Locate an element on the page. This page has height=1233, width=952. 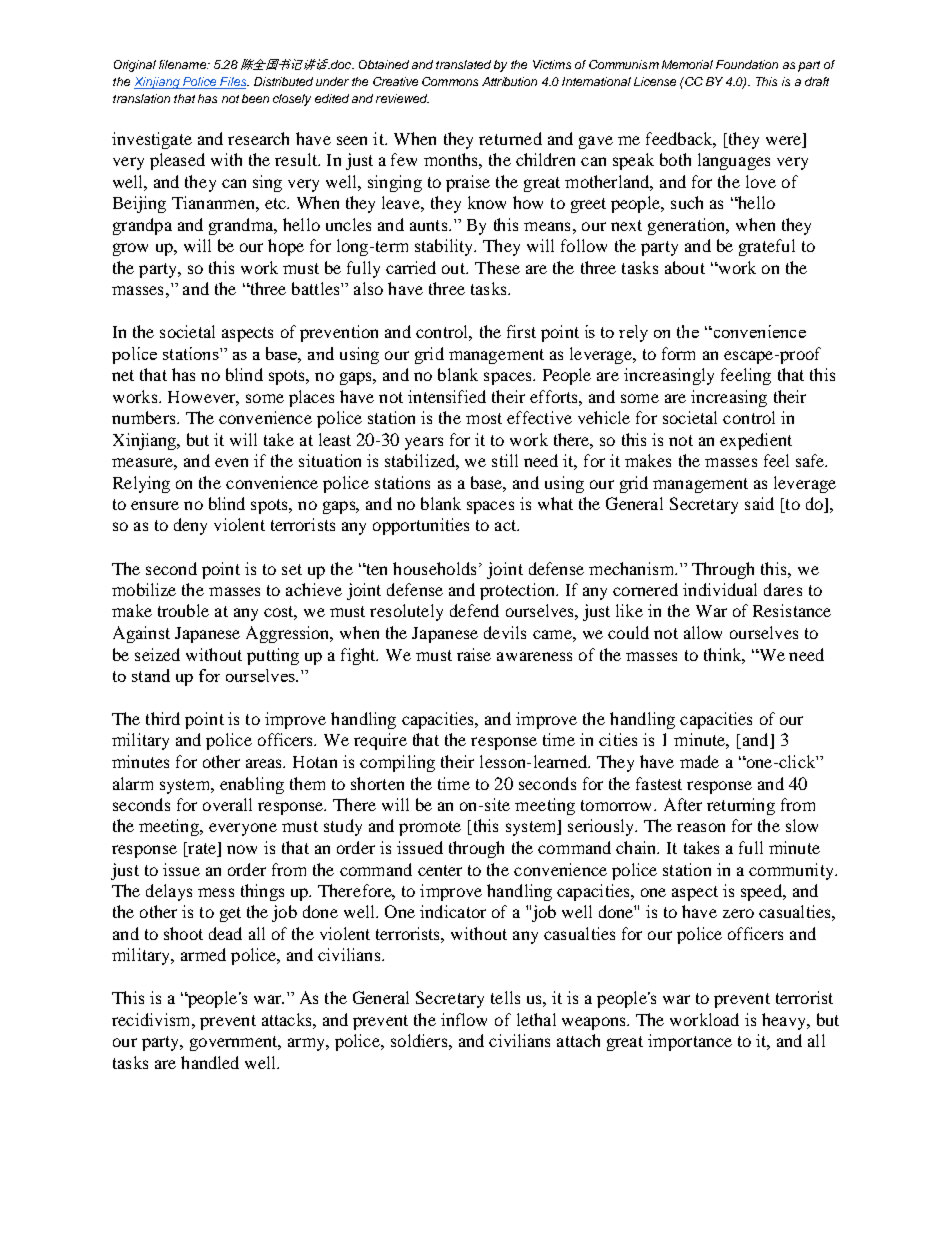
inflow is located at coordinates (464, 1019).
